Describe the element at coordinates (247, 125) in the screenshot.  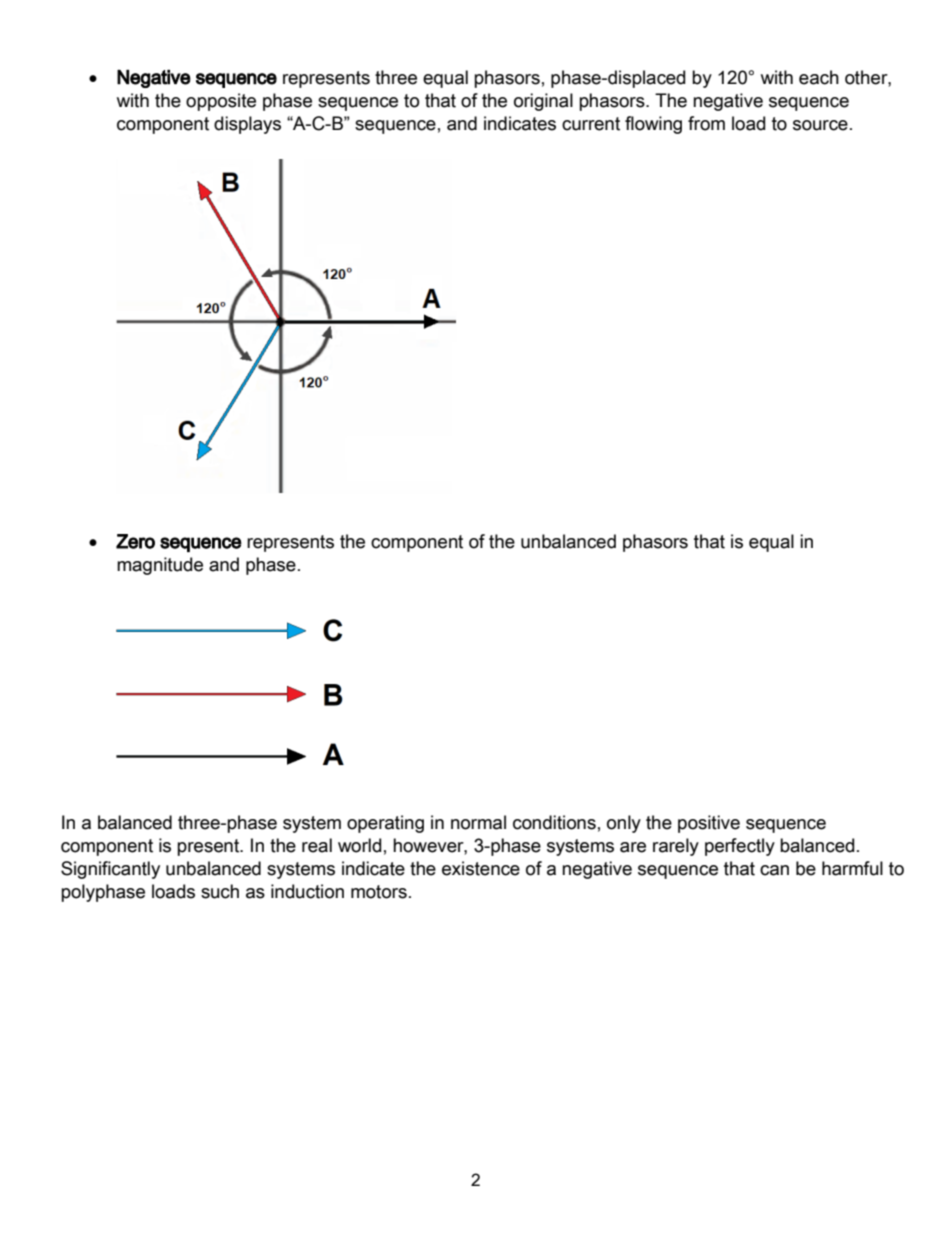
I see `displays` at that location.
